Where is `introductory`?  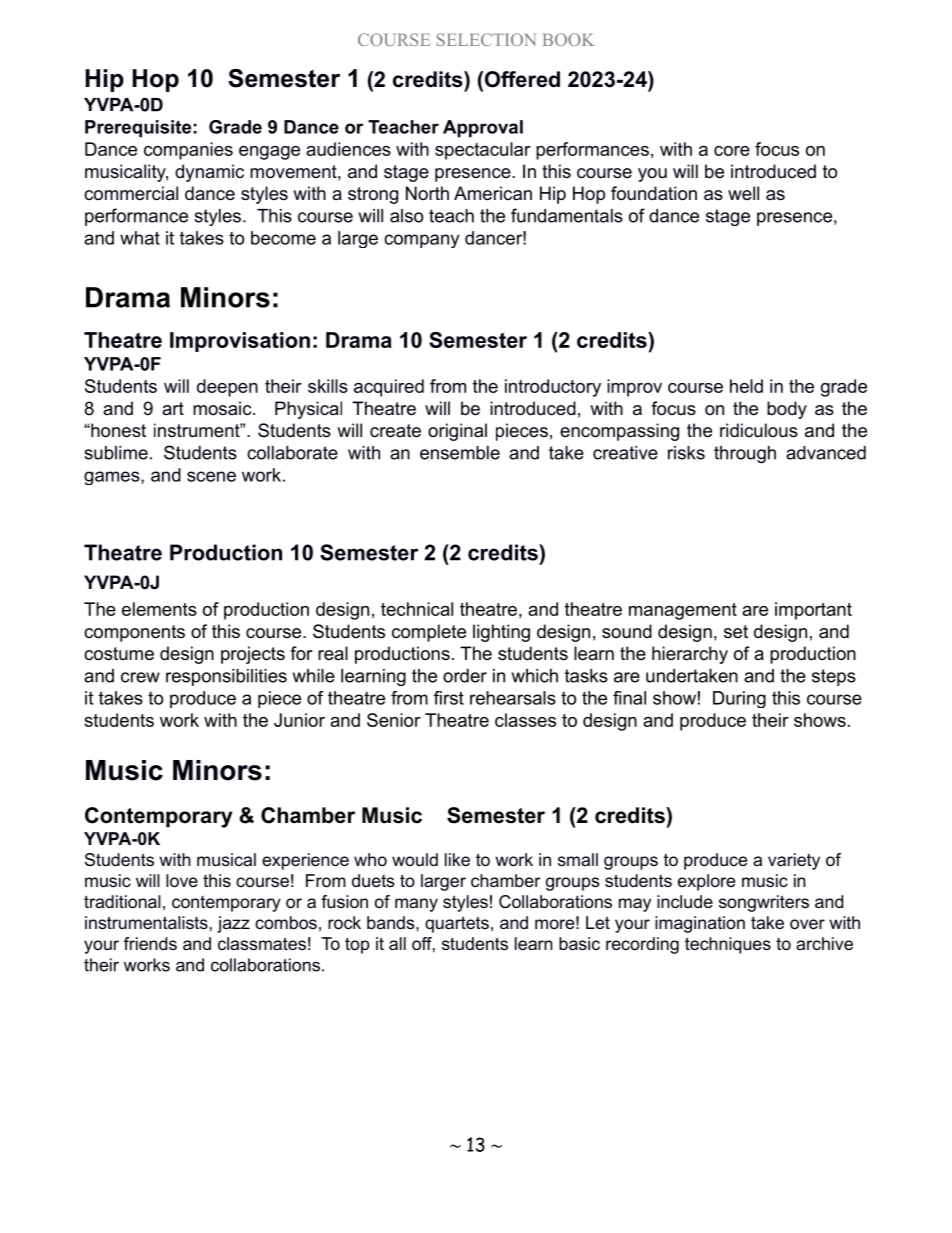
introductory is located at coordinates (553, 388).
